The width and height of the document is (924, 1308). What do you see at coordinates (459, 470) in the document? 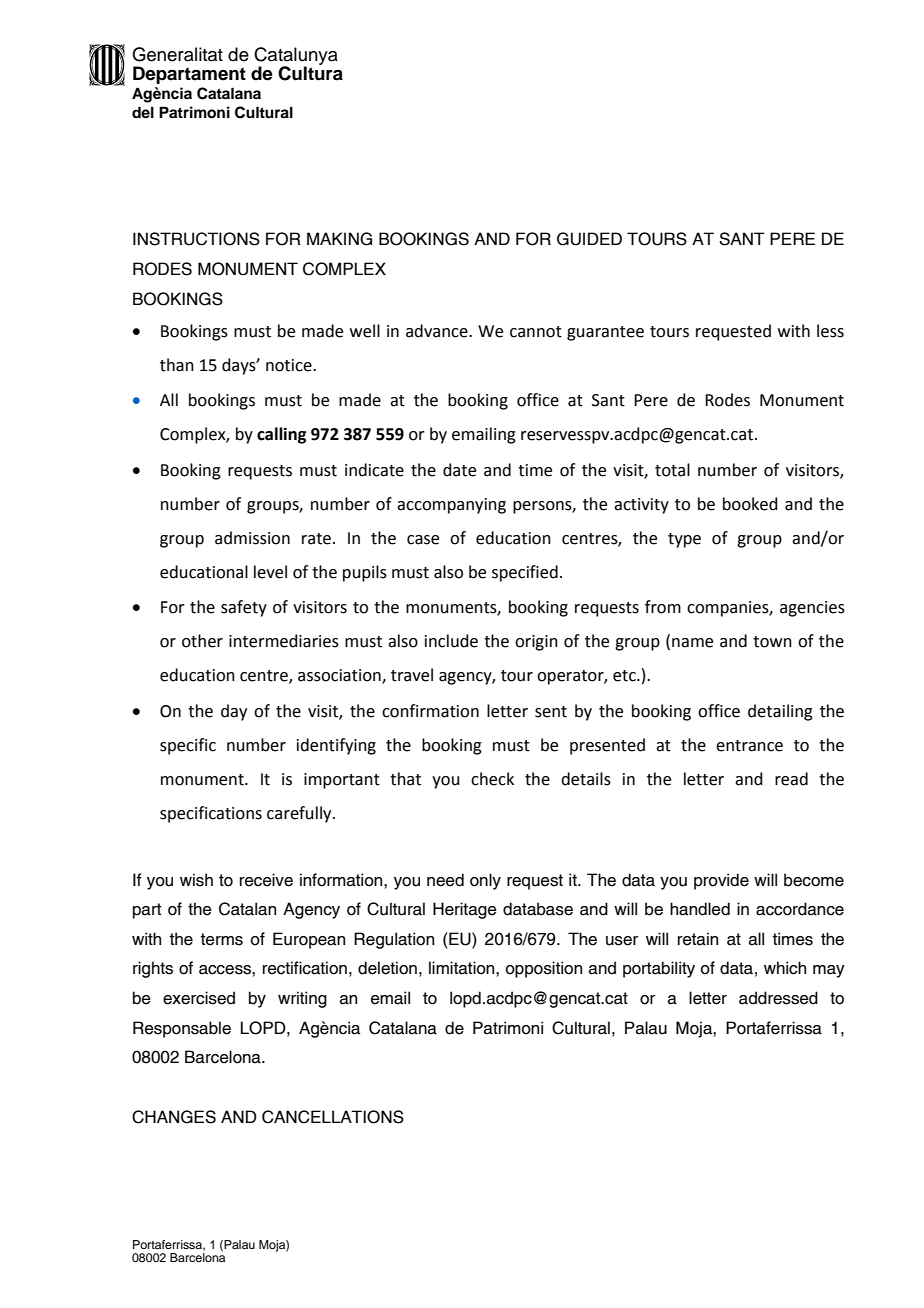
I see `date` at bounding box center [459, 470].
